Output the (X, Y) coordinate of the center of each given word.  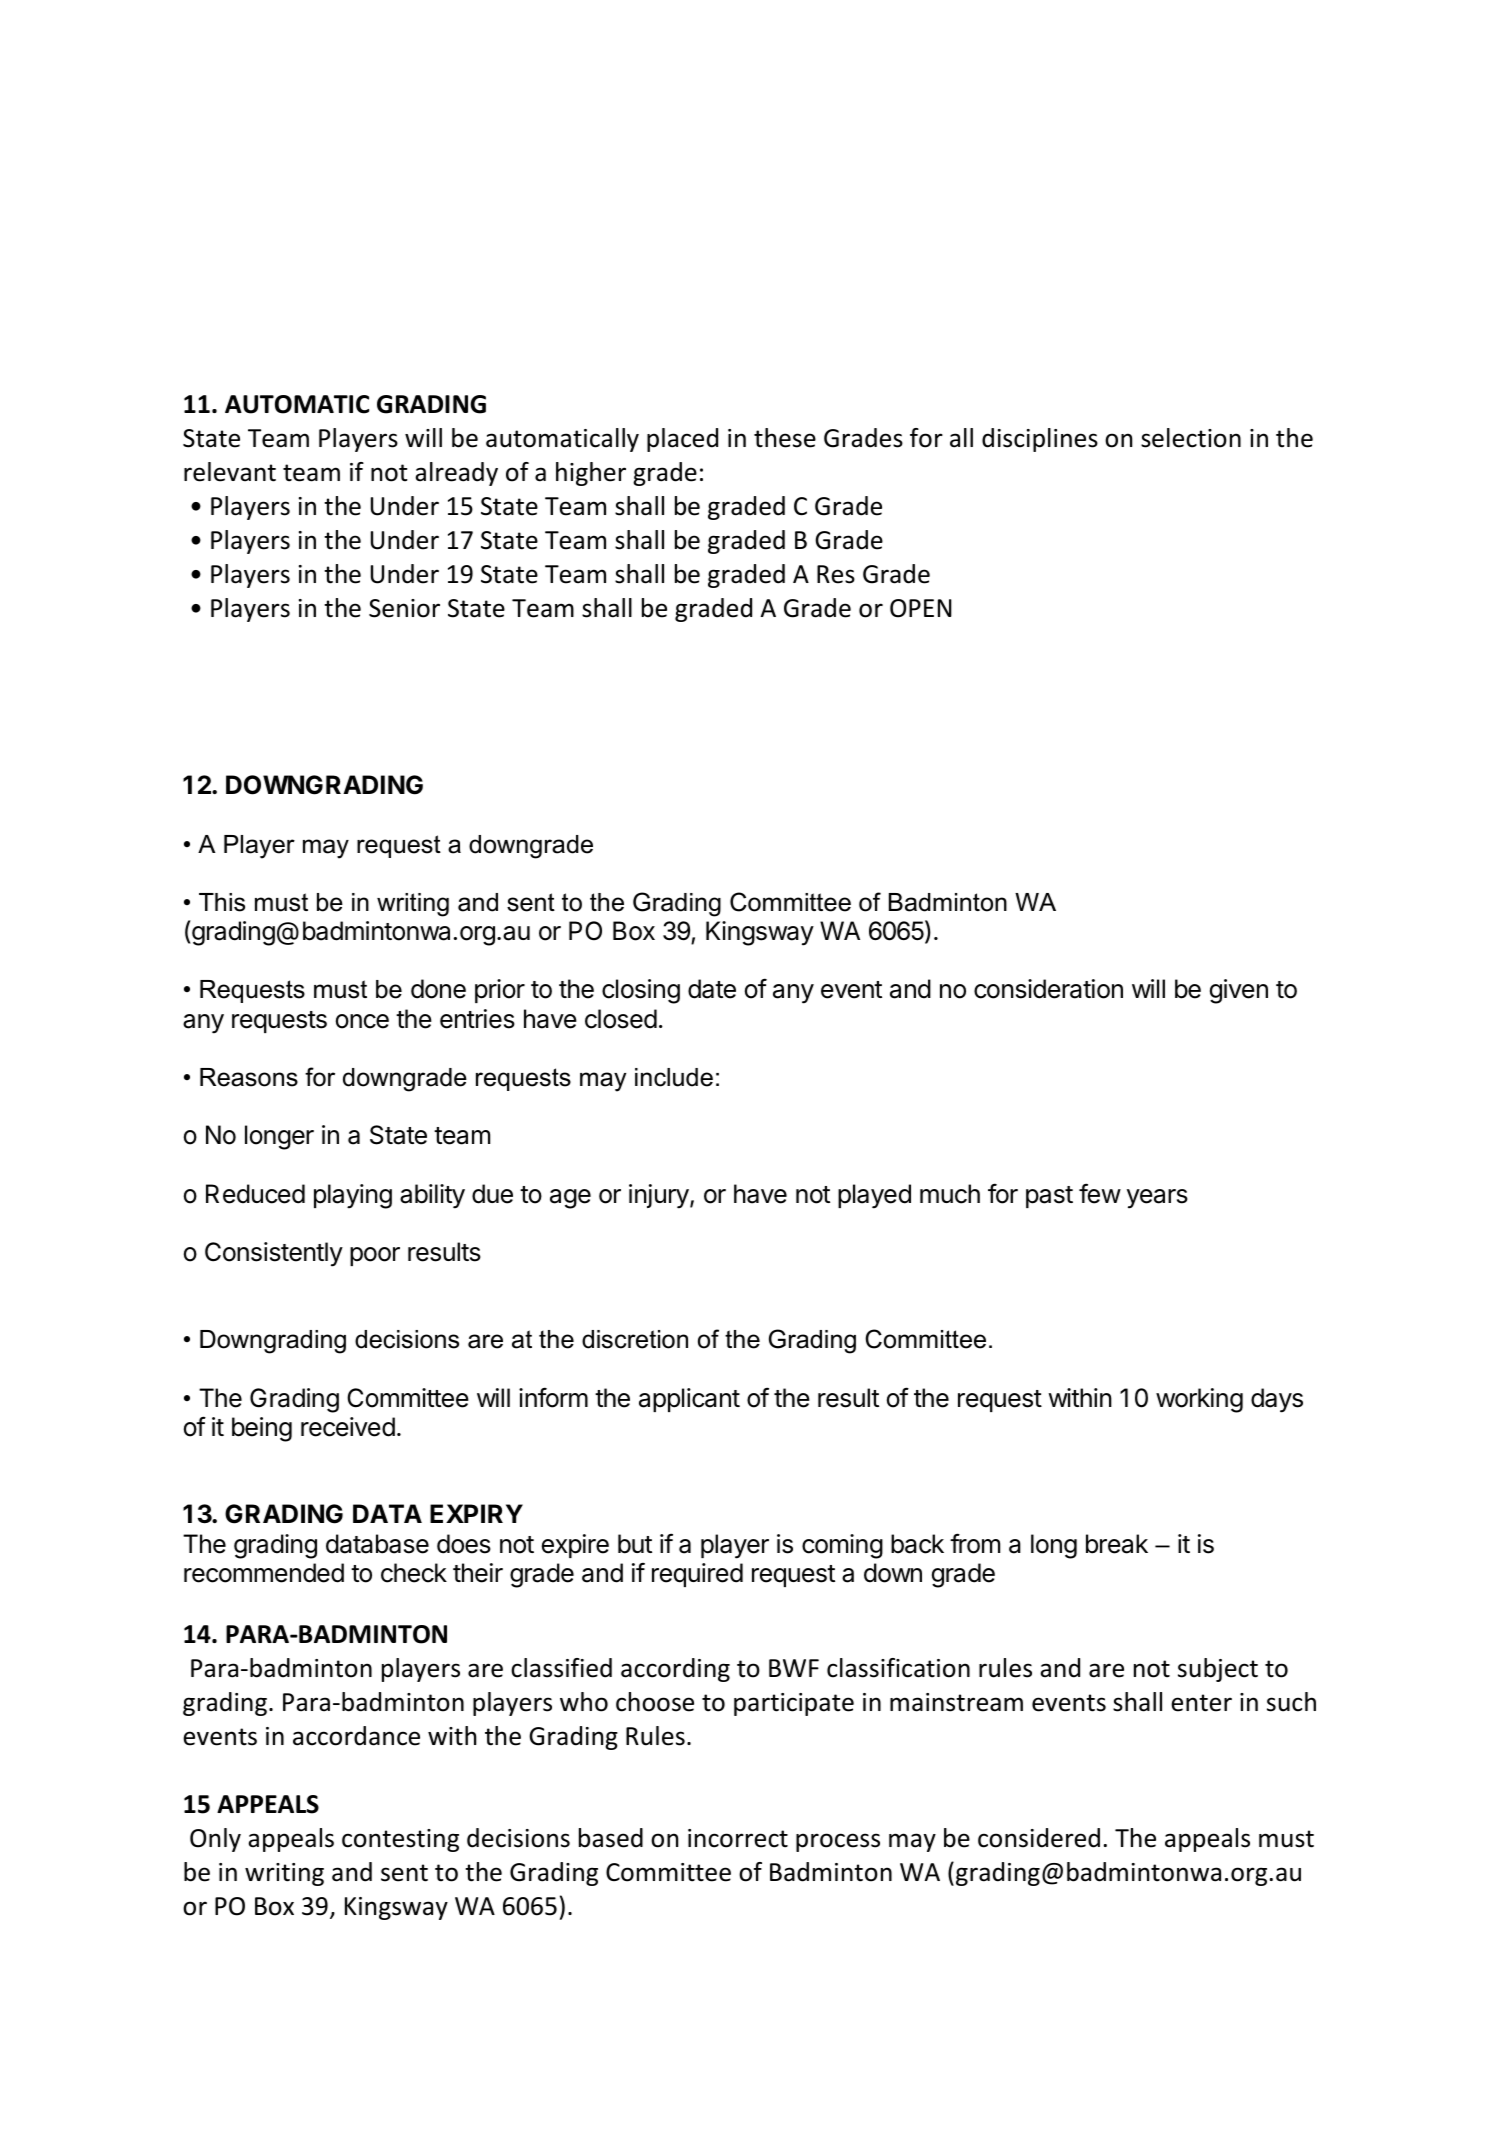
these (785, 438)
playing (353, 1196)
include (674, 1077)
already (456, 474)
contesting (400, 1840)
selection (1191, 438)
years (1157, 1199)
